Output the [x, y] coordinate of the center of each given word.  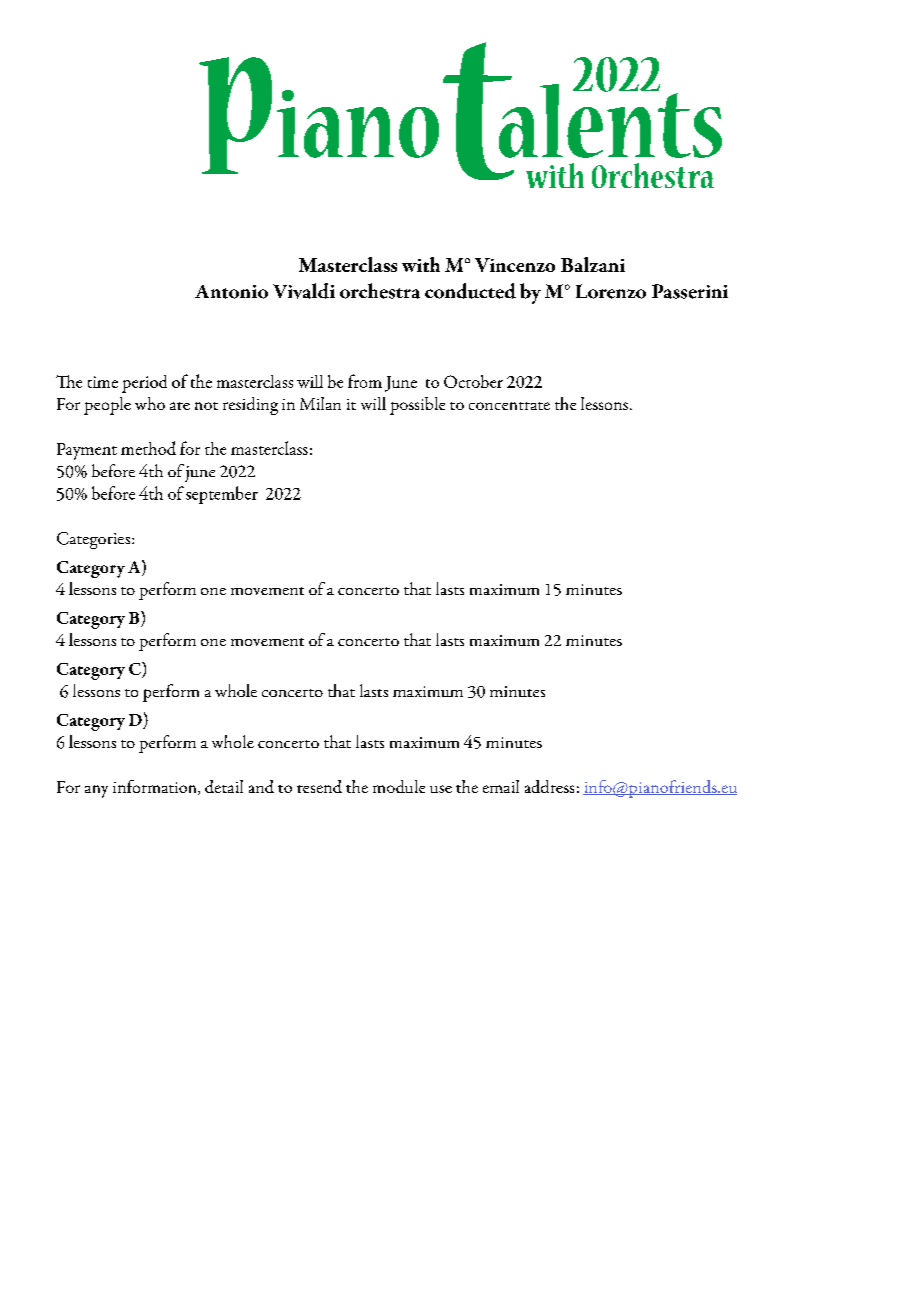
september [222, 495]
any [96, 791]
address [549, 786]
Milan [320, 403]
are [180, 406]
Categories [95, 540]
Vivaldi [304, 291]
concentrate [509, 406]
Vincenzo [515, 265]
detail [224, 786]
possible [417, 406]
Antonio [231, 292]
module [399, 786]
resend [319, 786]
